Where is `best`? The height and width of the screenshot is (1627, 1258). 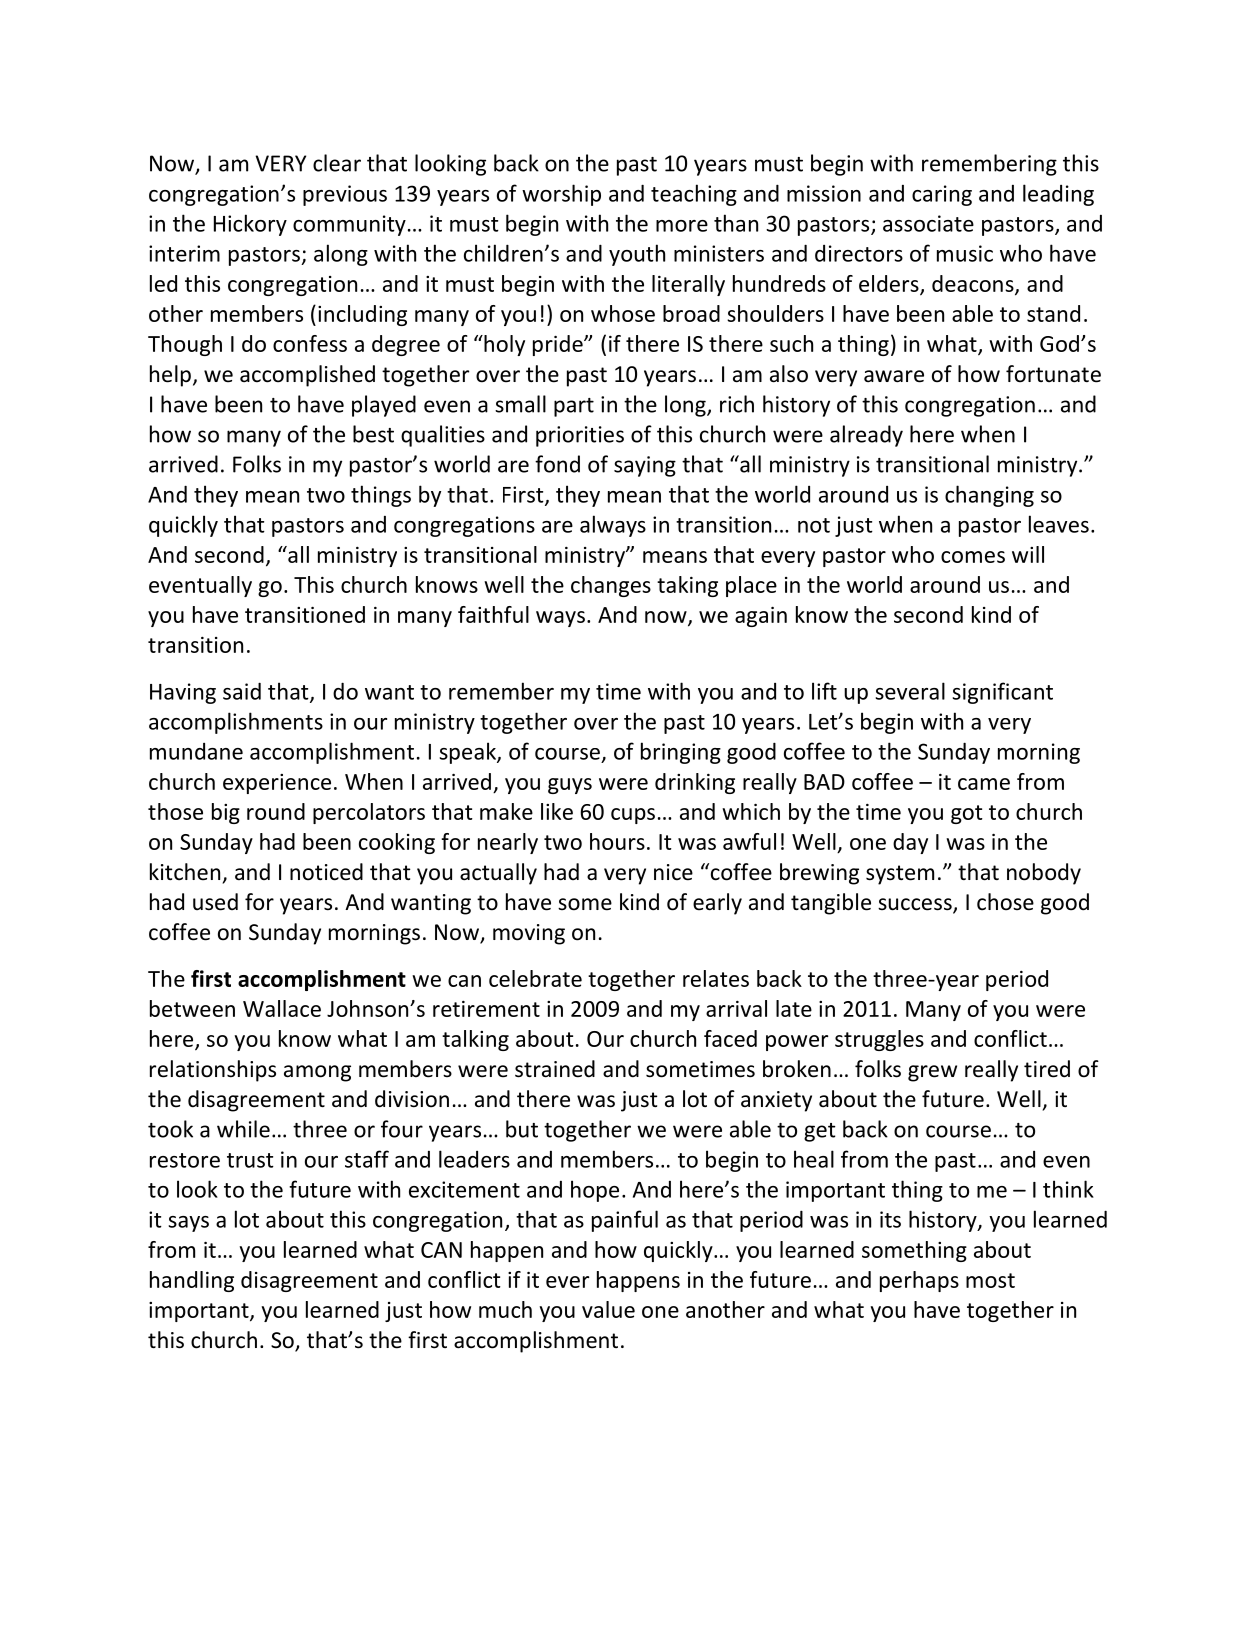 best is located at coordinates (373, 434).
